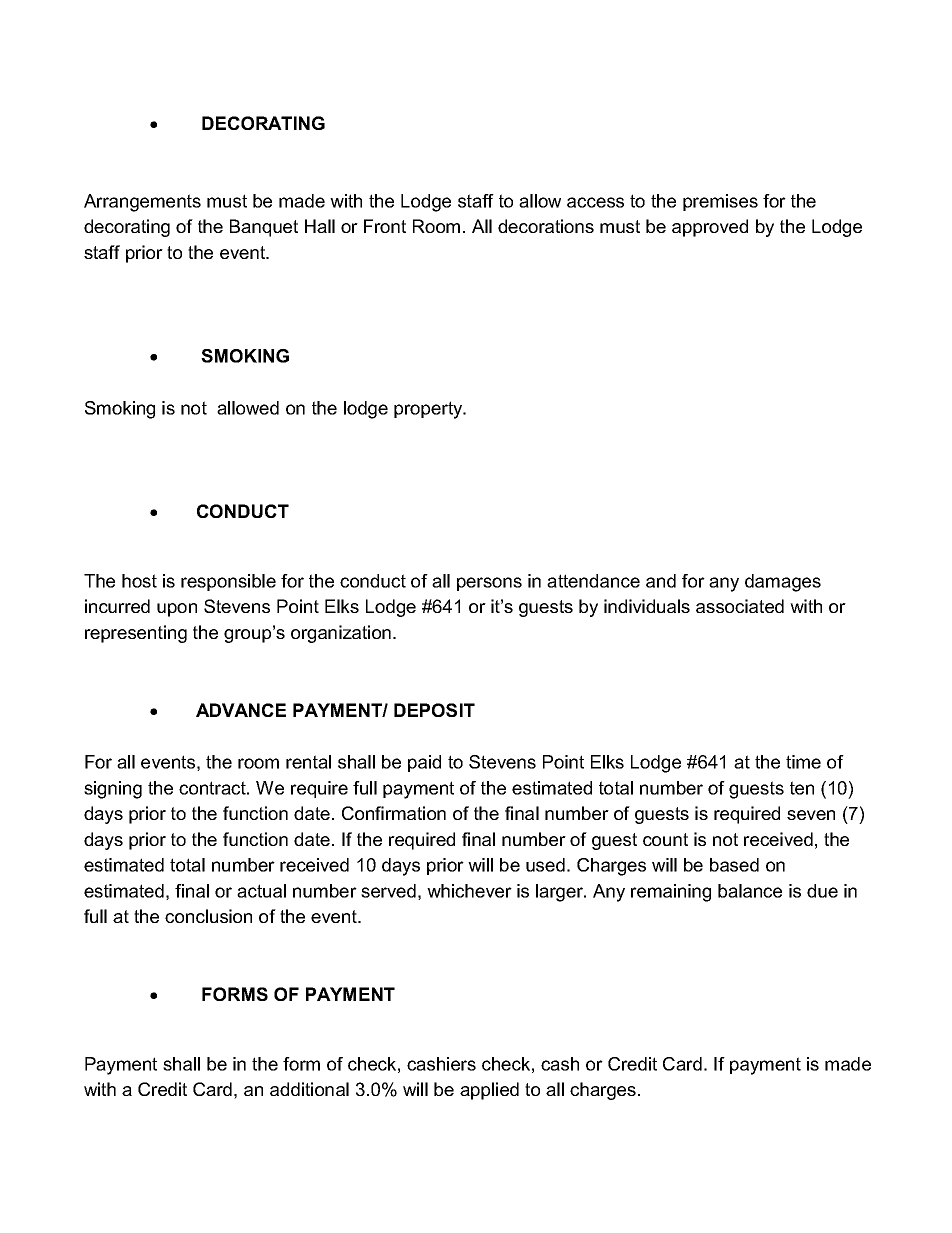  I want to click on persons, so click(489, 584).
